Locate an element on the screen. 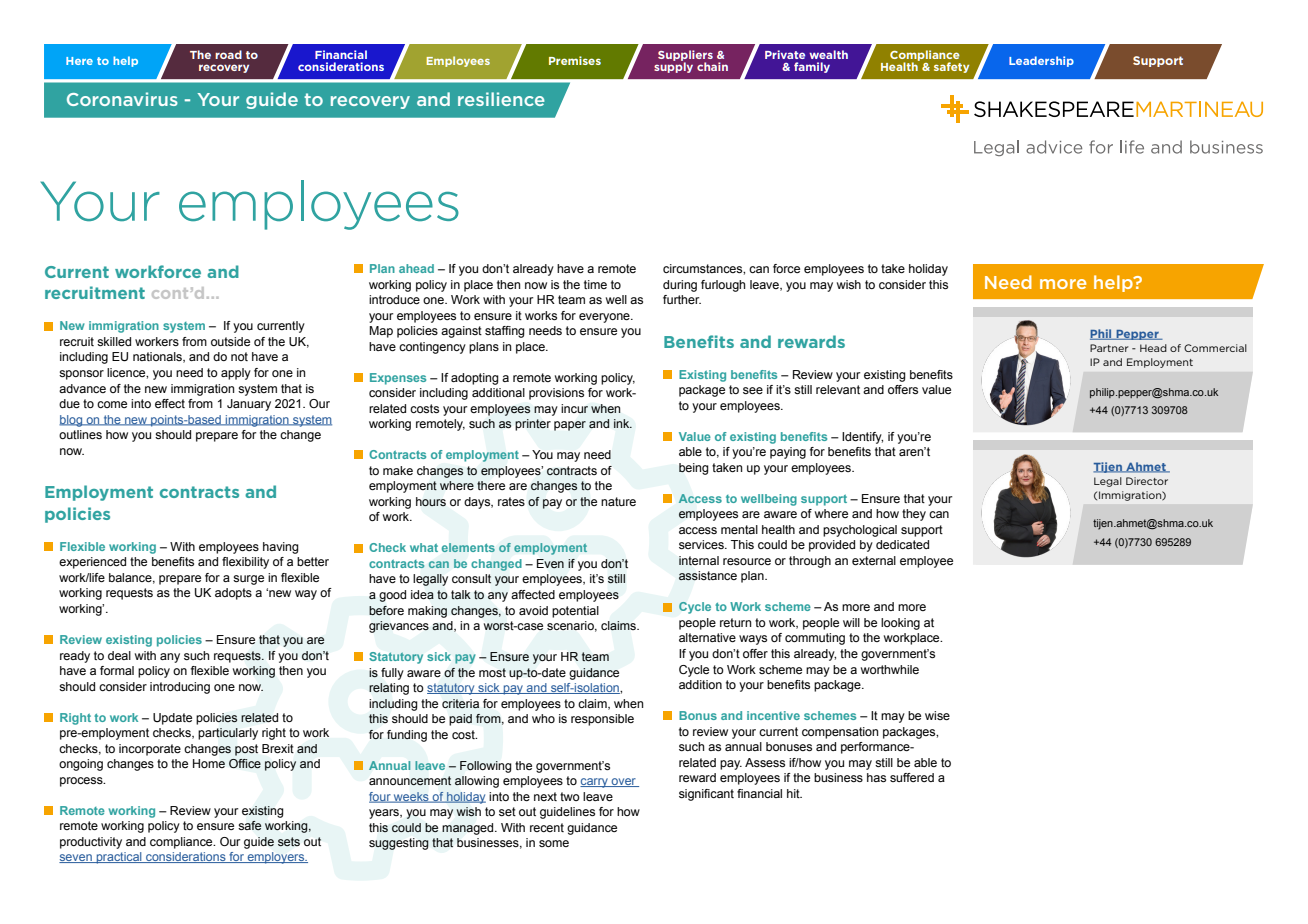 This screenshot has height=924, width=1308. furlough is located at coordinates (723, 286).
